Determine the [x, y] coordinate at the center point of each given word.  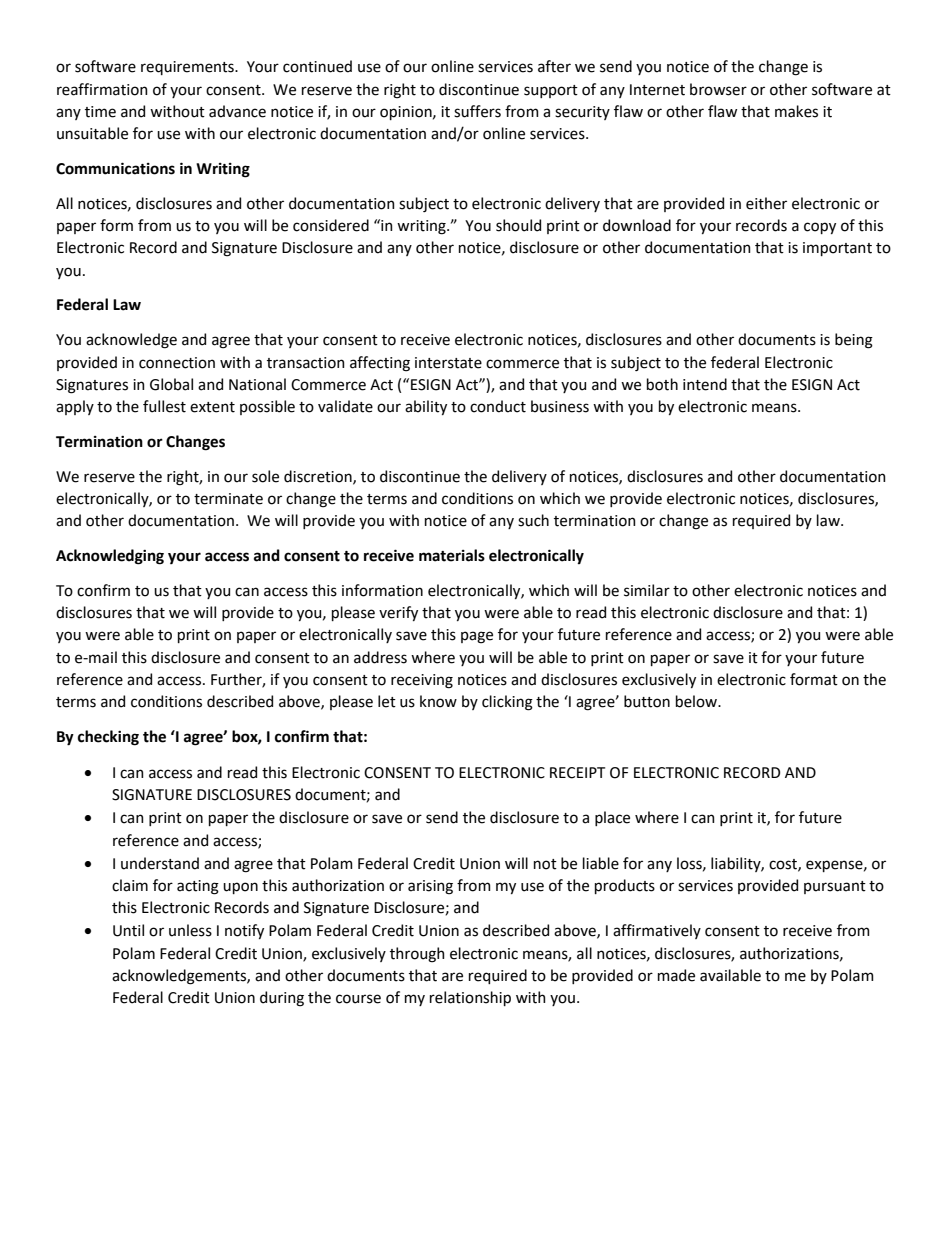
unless [190, 930]
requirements [188, 68]
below [698, 701]
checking [108, 738]
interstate [448, 363]
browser [718, 89]
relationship [470, 998]
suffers [477, 111]
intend [705, 384]
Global [171, 384]
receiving [422, 681]
